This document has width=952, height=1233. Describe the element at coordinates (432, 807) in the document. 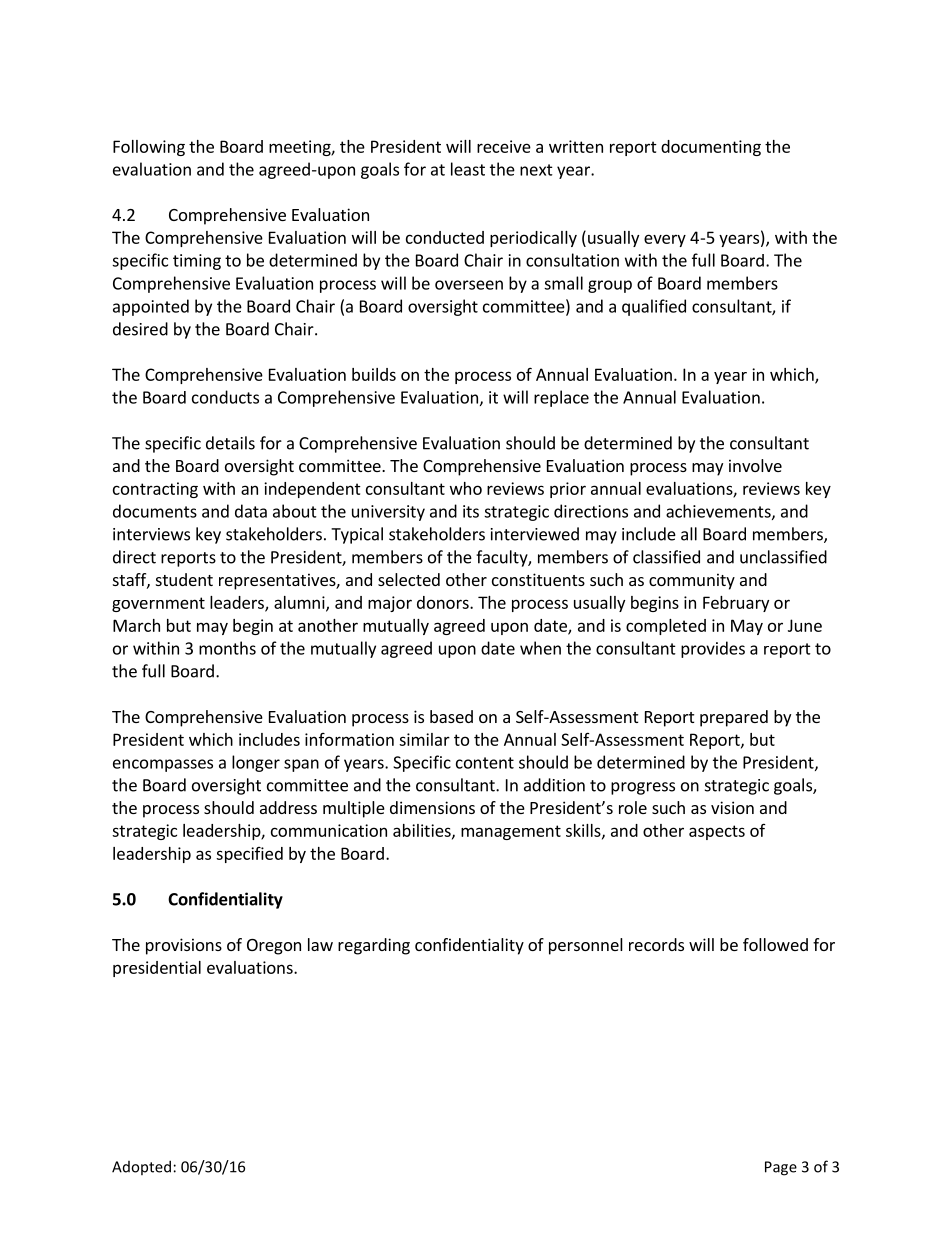

I see `dimensions` at that location.
